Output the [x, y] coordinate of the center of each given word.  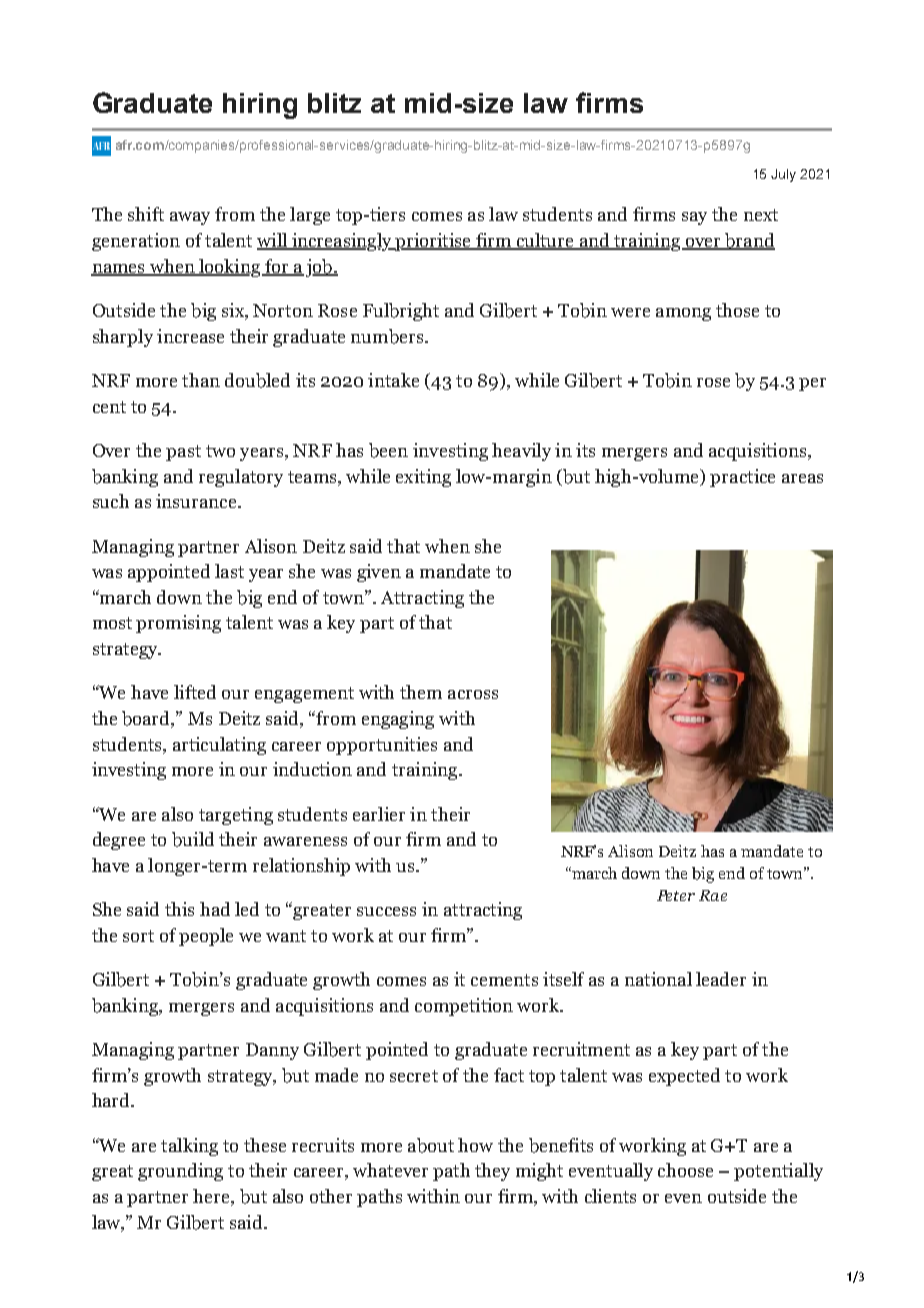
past [183, 453]
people [206, 937]
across [473, 694]
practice [742, 478]
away [190, 218]
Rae [713, 895]
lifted [195, 692]
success [386, 911]
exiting [423, 478]
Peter [676, 895]
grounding [180, 1172]
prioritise [433, 242]
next [761, 215]
